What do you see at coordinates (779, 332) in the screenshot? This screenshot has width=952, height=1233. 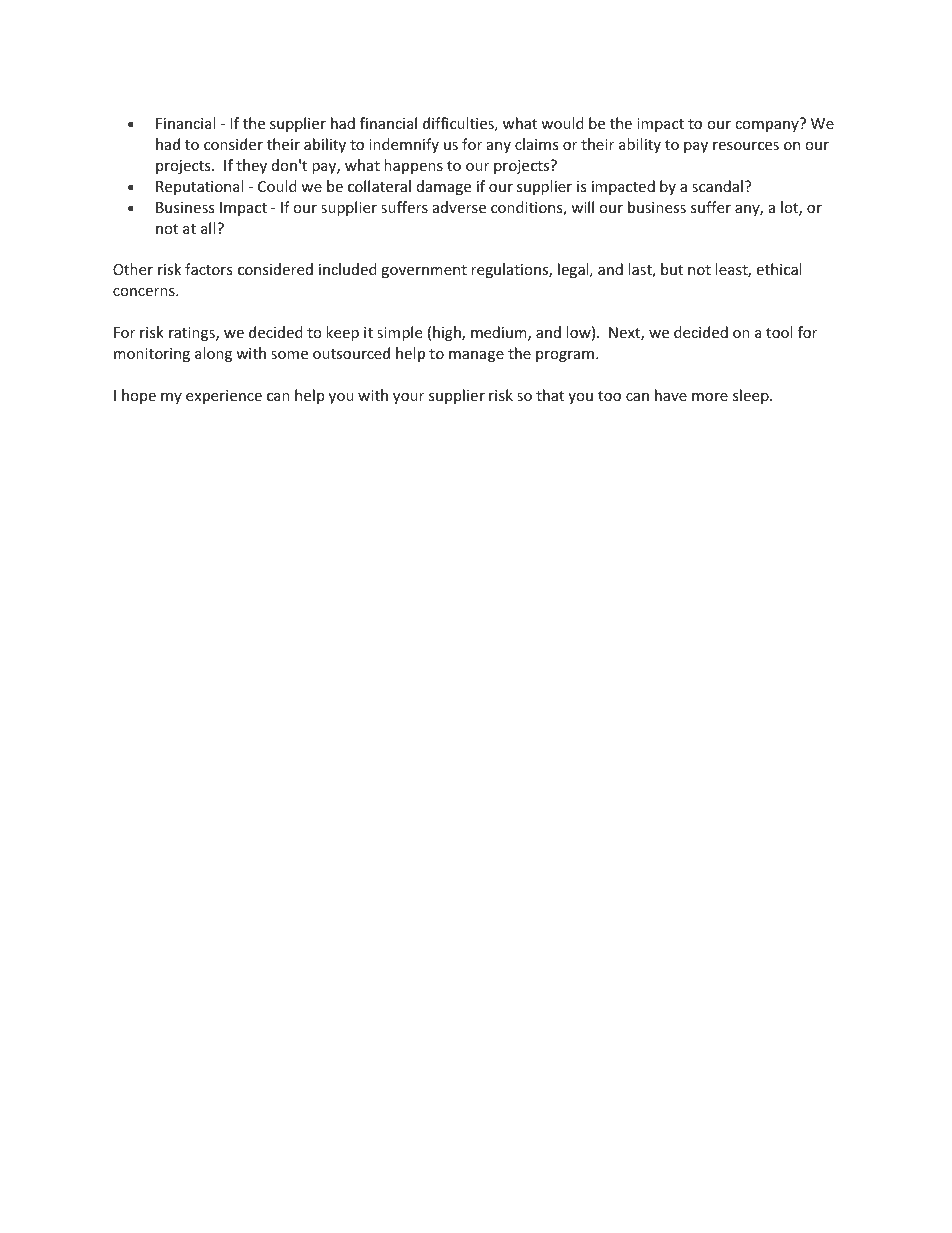 I see `tool` at bounding box center [779, 332].
